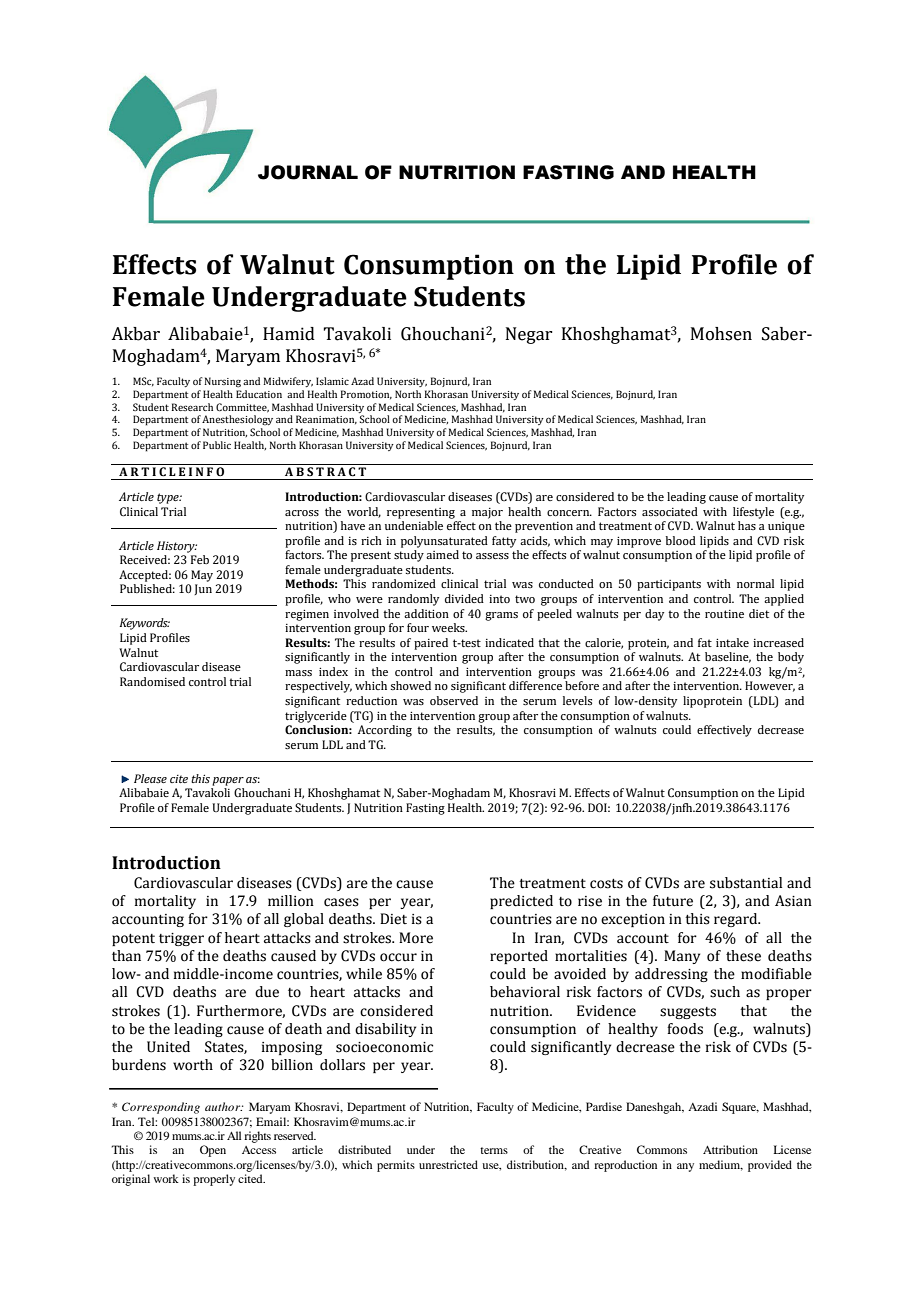 The width and height of the screenshot is (924, 1308). I want to click on Open, so click(213, 1151).
